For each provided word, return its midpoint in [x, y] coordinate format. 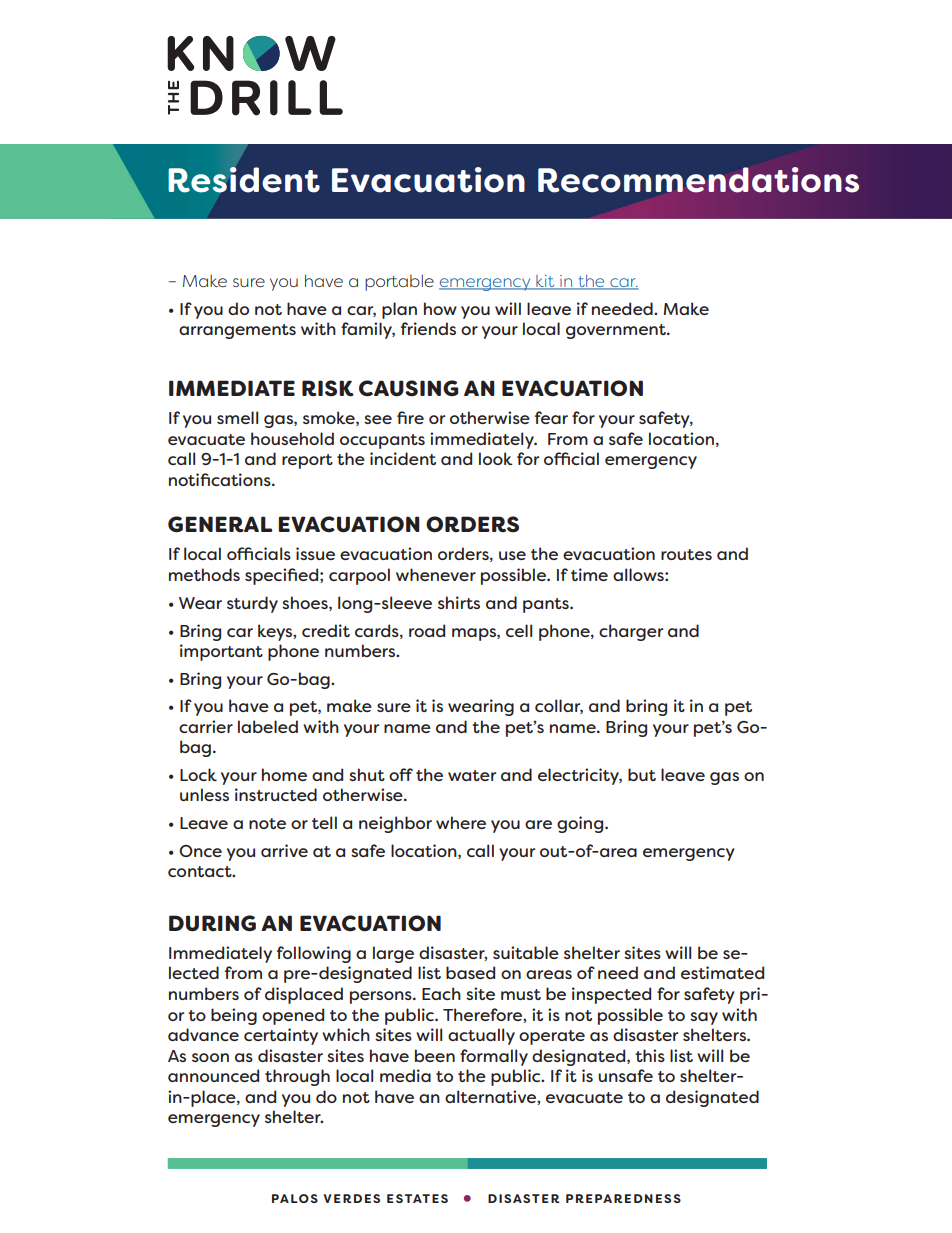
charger [631, 632]
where [461, 822]
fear [551, 417]
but [642, 774]
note [267, 823]
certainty [281, 1036]
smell [237, 417]
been [435, 1055]
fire [410, 417]
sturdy [252, 604]
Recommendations [698, 180]
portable [399, 282]
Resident [244, 180]
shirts [459, 602]
